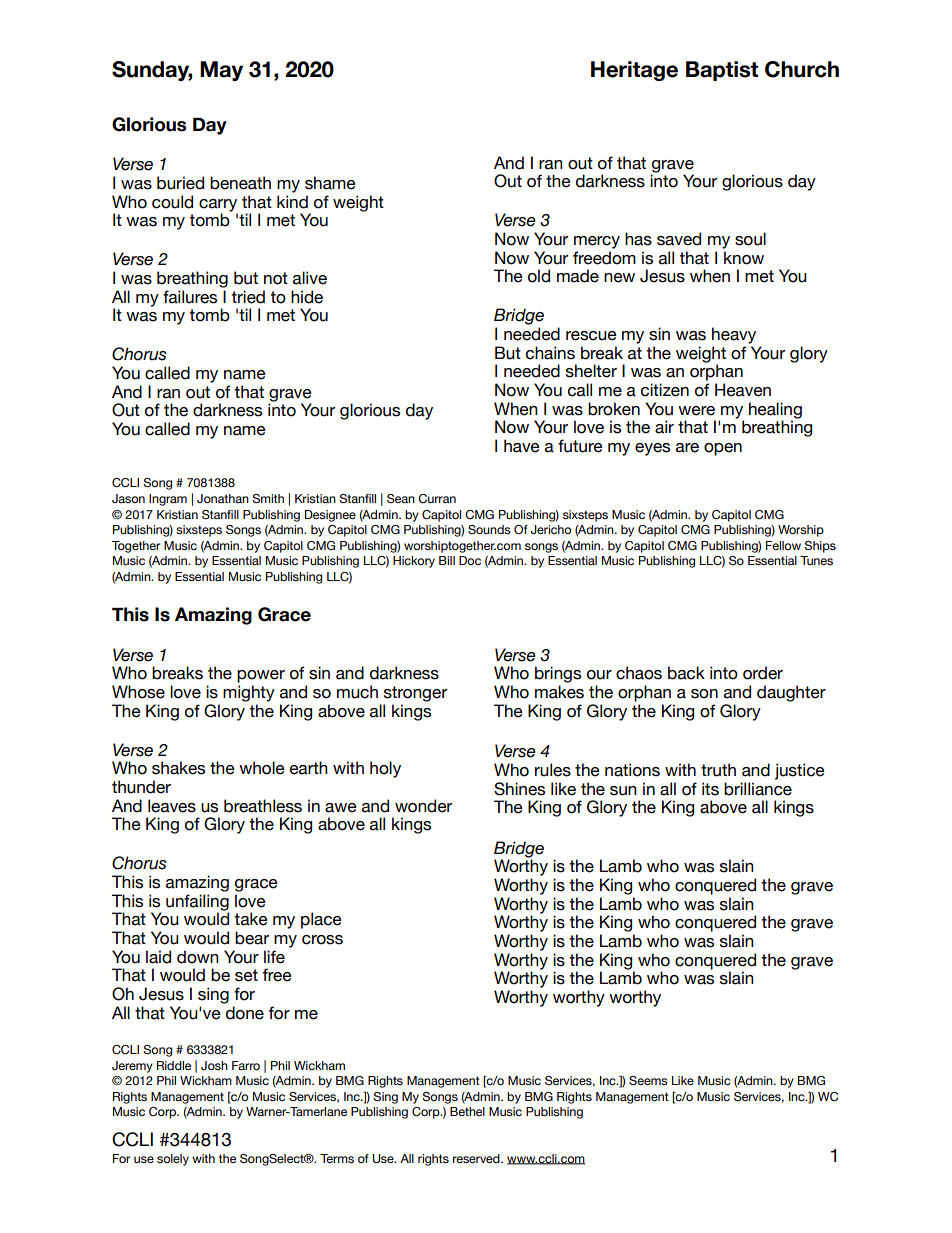 This screenshot has height=1233, width=952. What do you see at coordinates (734, 335) in the screenshot?
I see `heavy` at bounding box center [734, 335].
